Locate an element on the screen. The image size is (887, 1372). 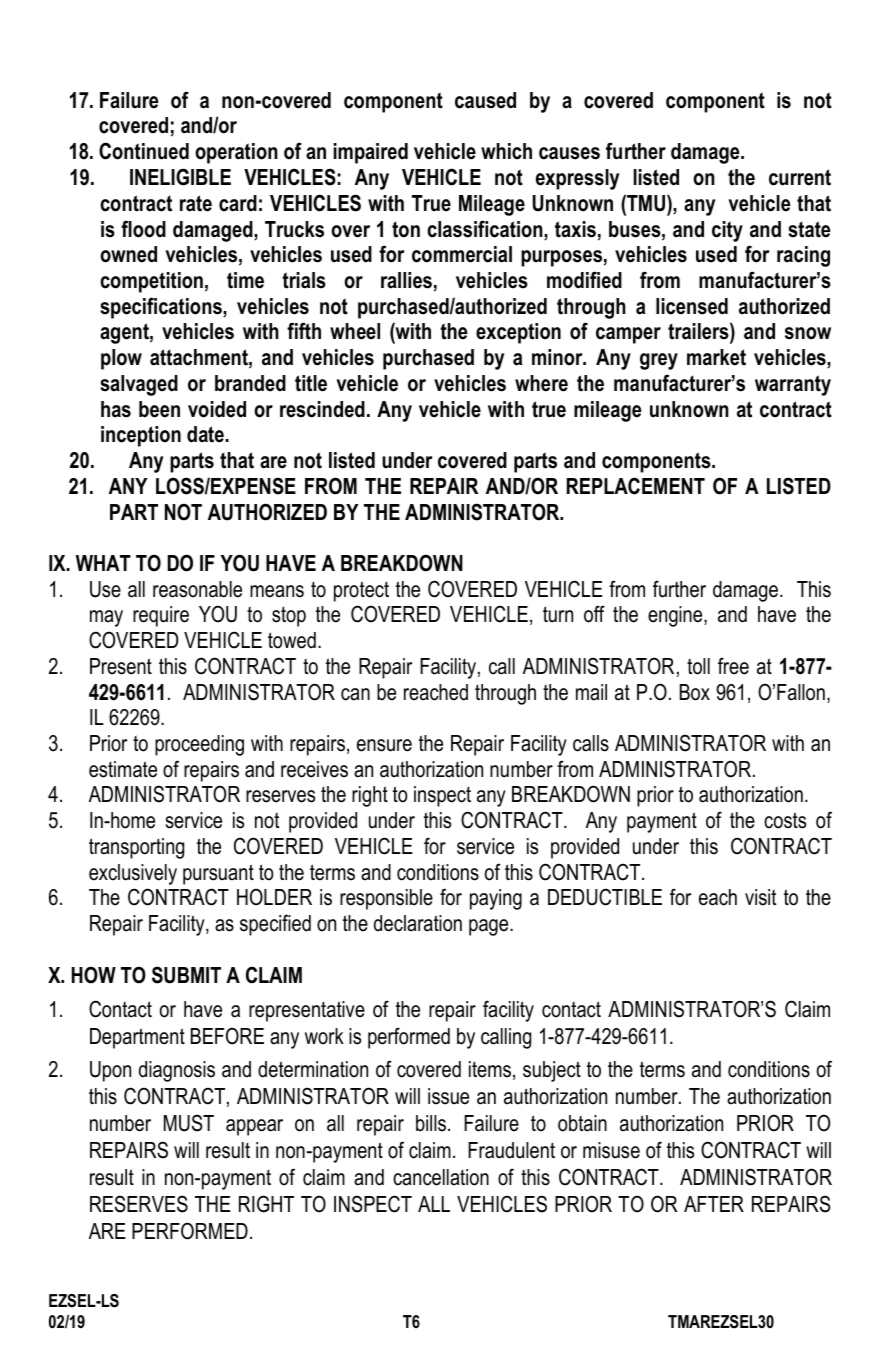
city is located at coordinates (727, 231).
